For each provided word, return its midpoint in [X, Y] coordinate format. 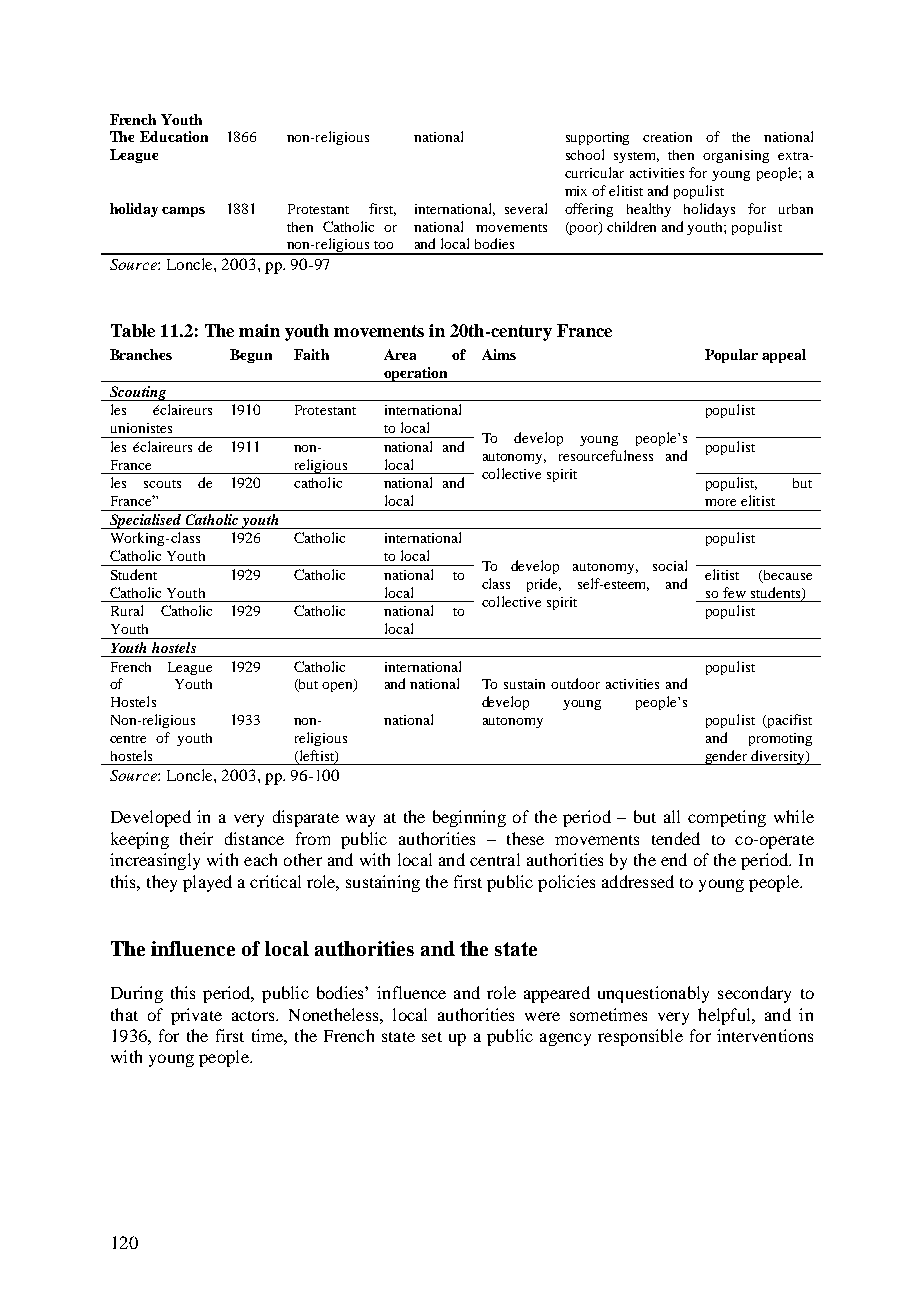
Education [174, 136]
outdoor [575, 683]
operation [416, 374]
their [196, 838]
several [526, 208]
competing [727, 818]
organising [736, 156]
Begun [251, 356]
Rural [127, 610]
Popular [731, 356]
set [432, 1037]
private [196, 1016]
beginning [469, 818]
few [734, 592]
